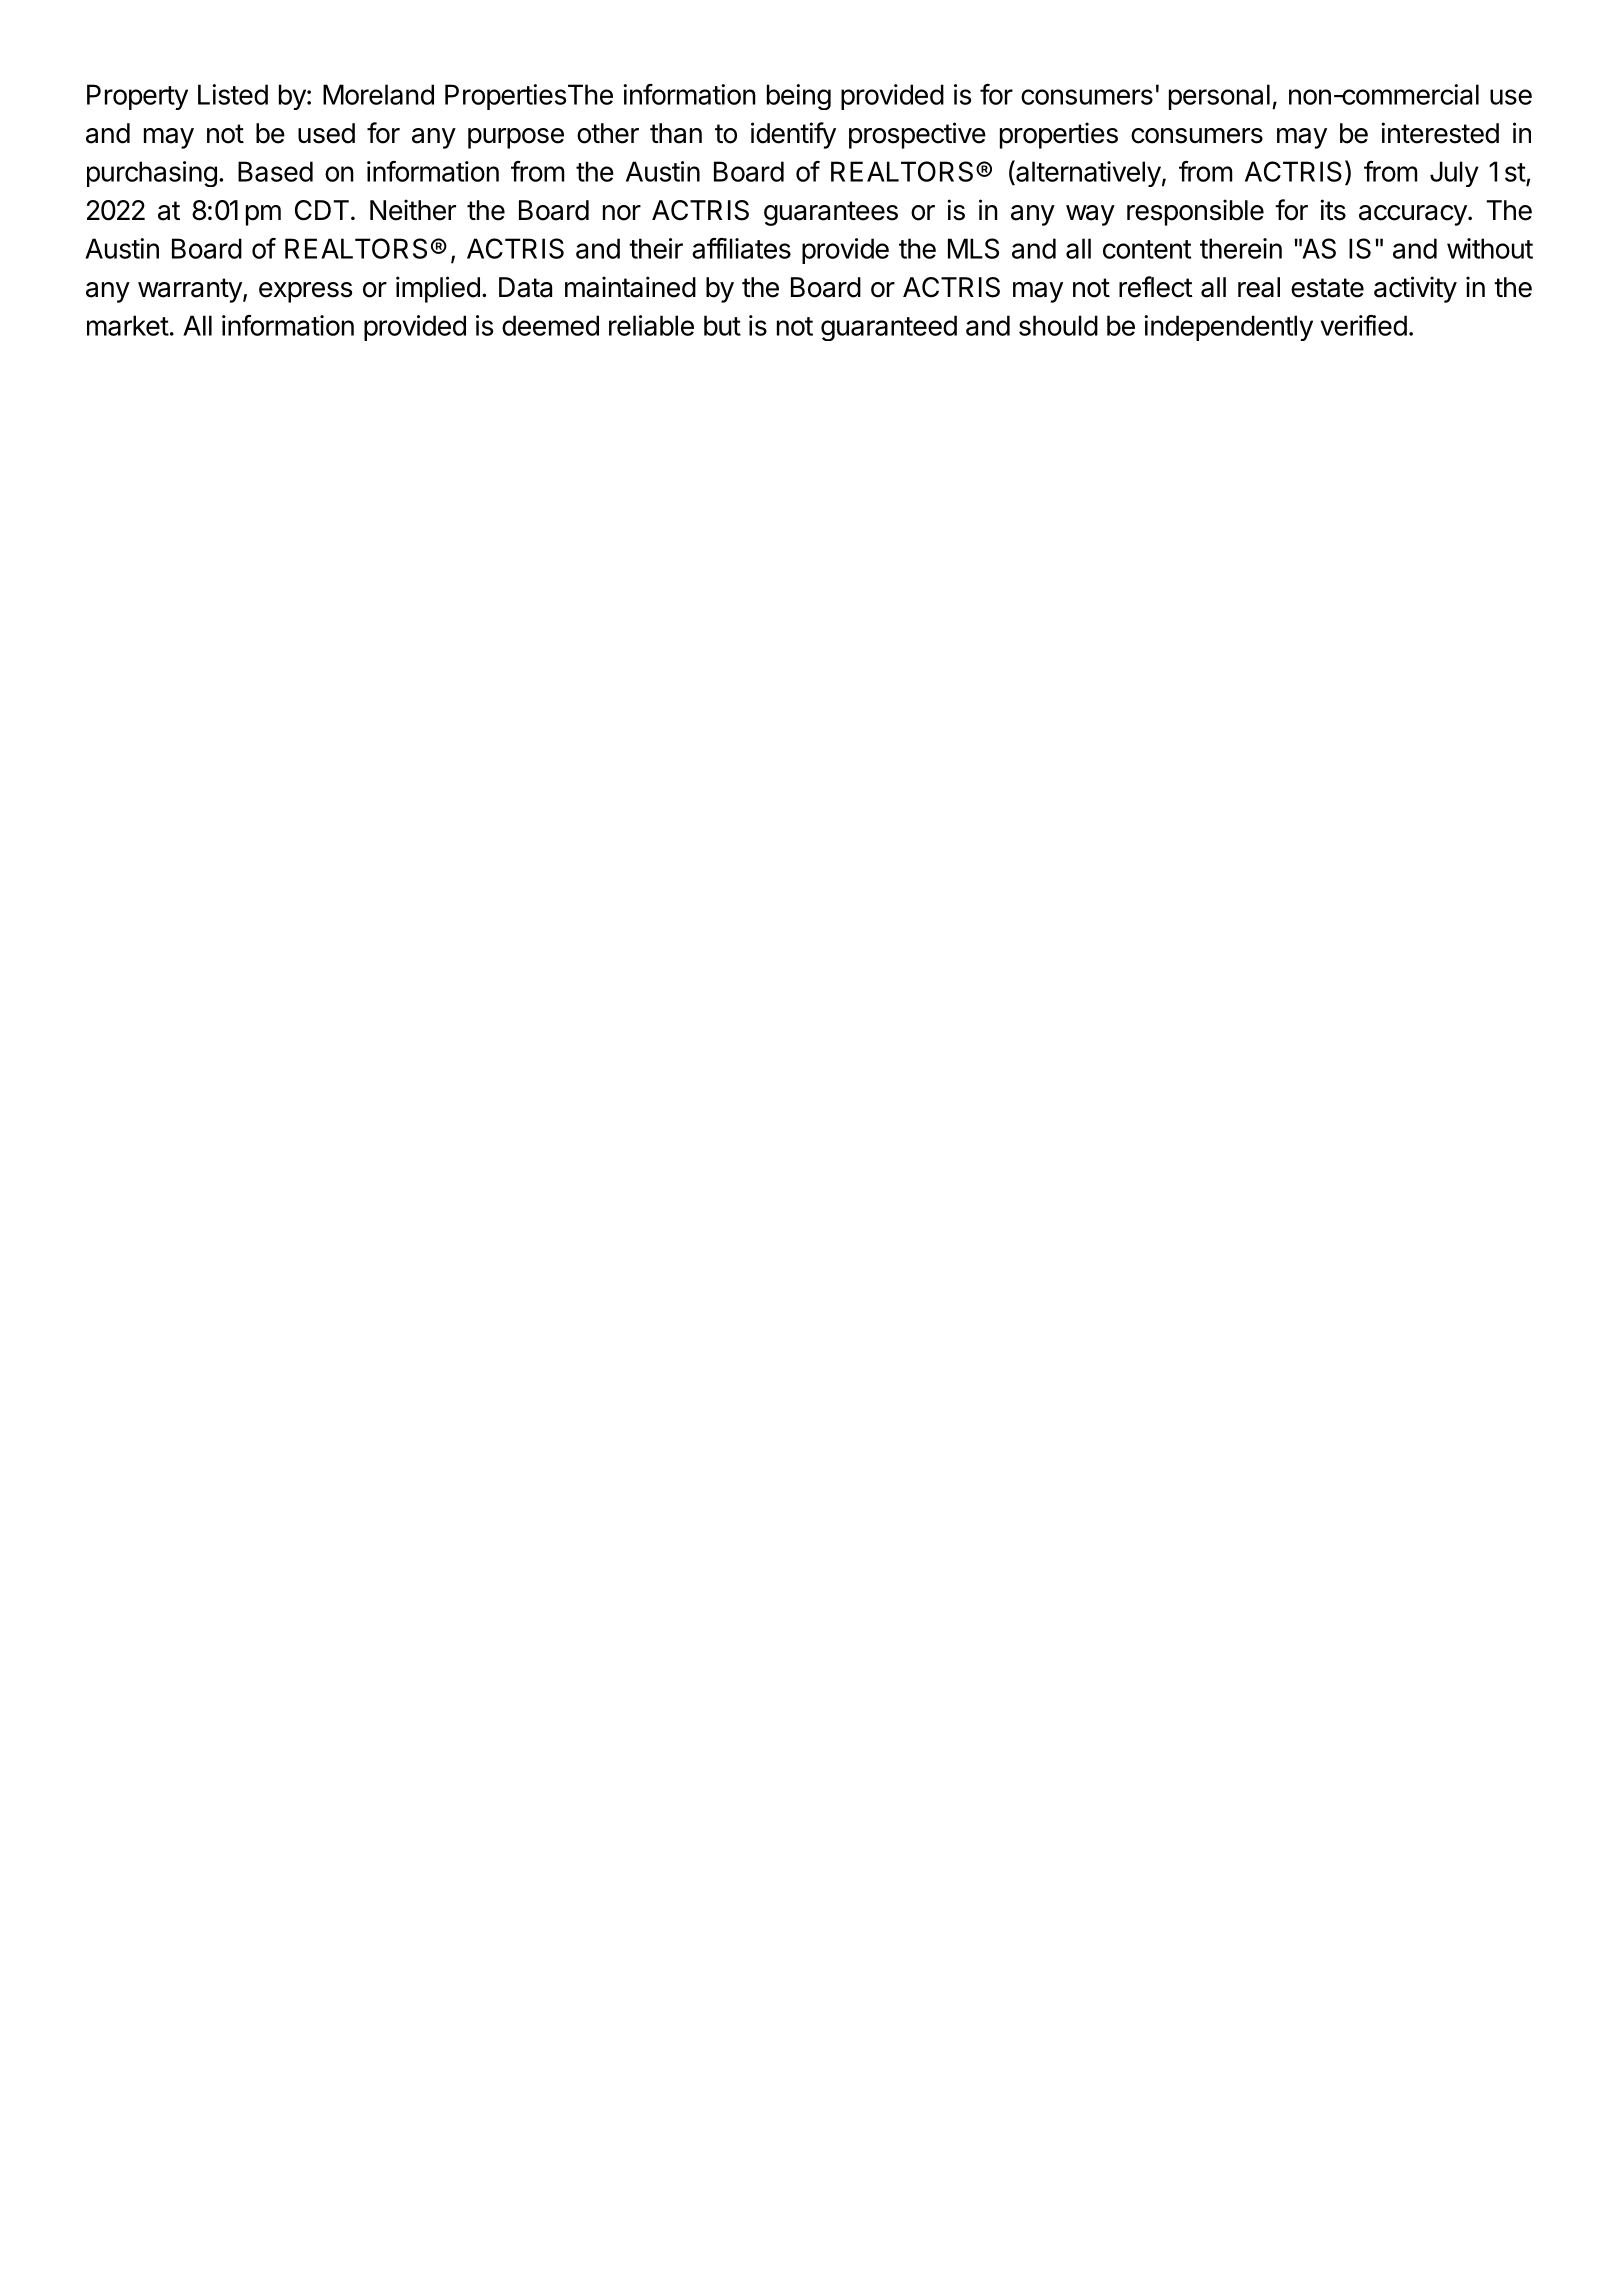 Image resolution: width=1617 pixels, height=2287 pixels. Describe the element at coordinates (1454, 174) in the page. I see `July` at that location.
